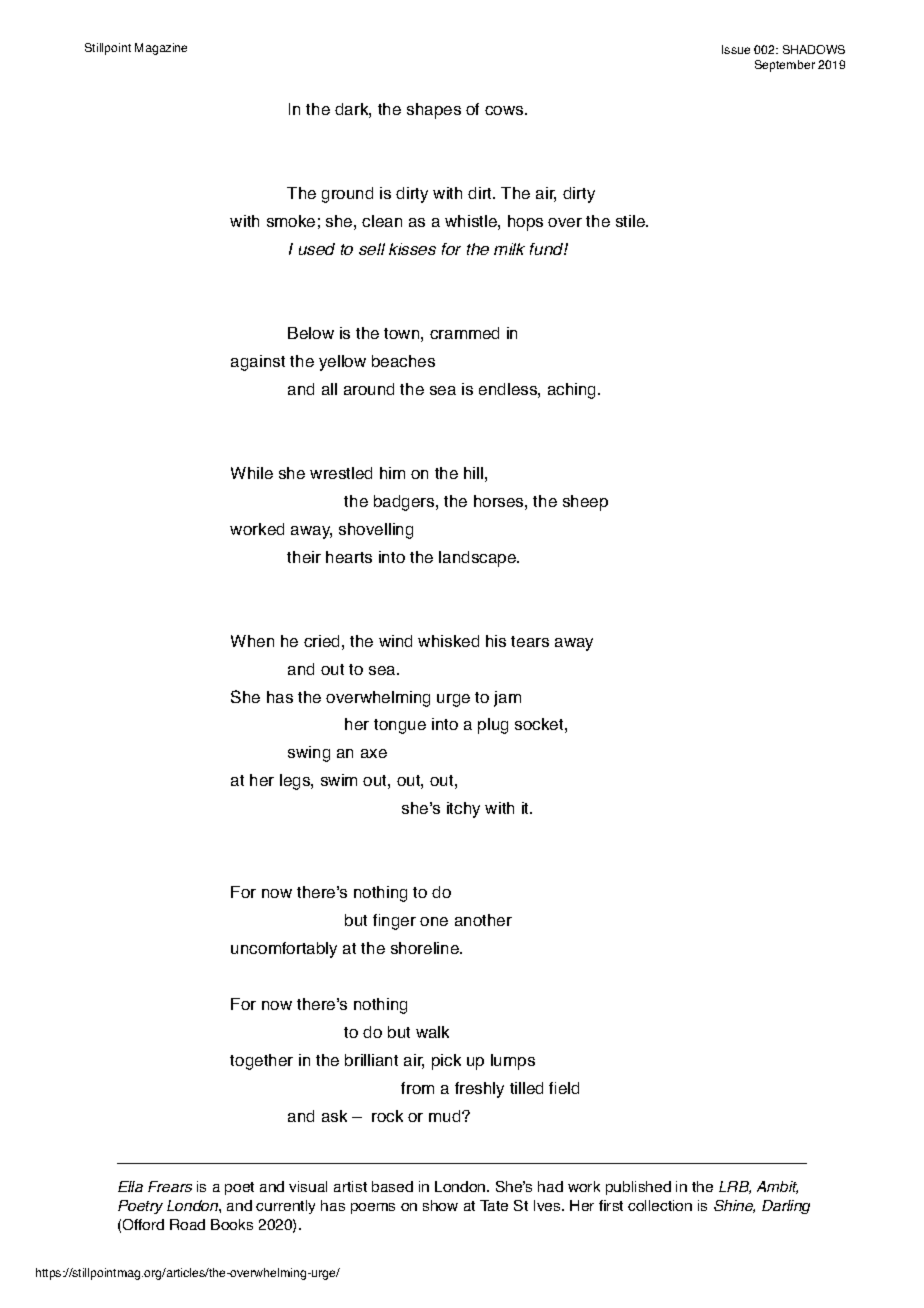  Describe the element at coordinates (161, 49) in the screenshot. I see `Magazine` at that location.
